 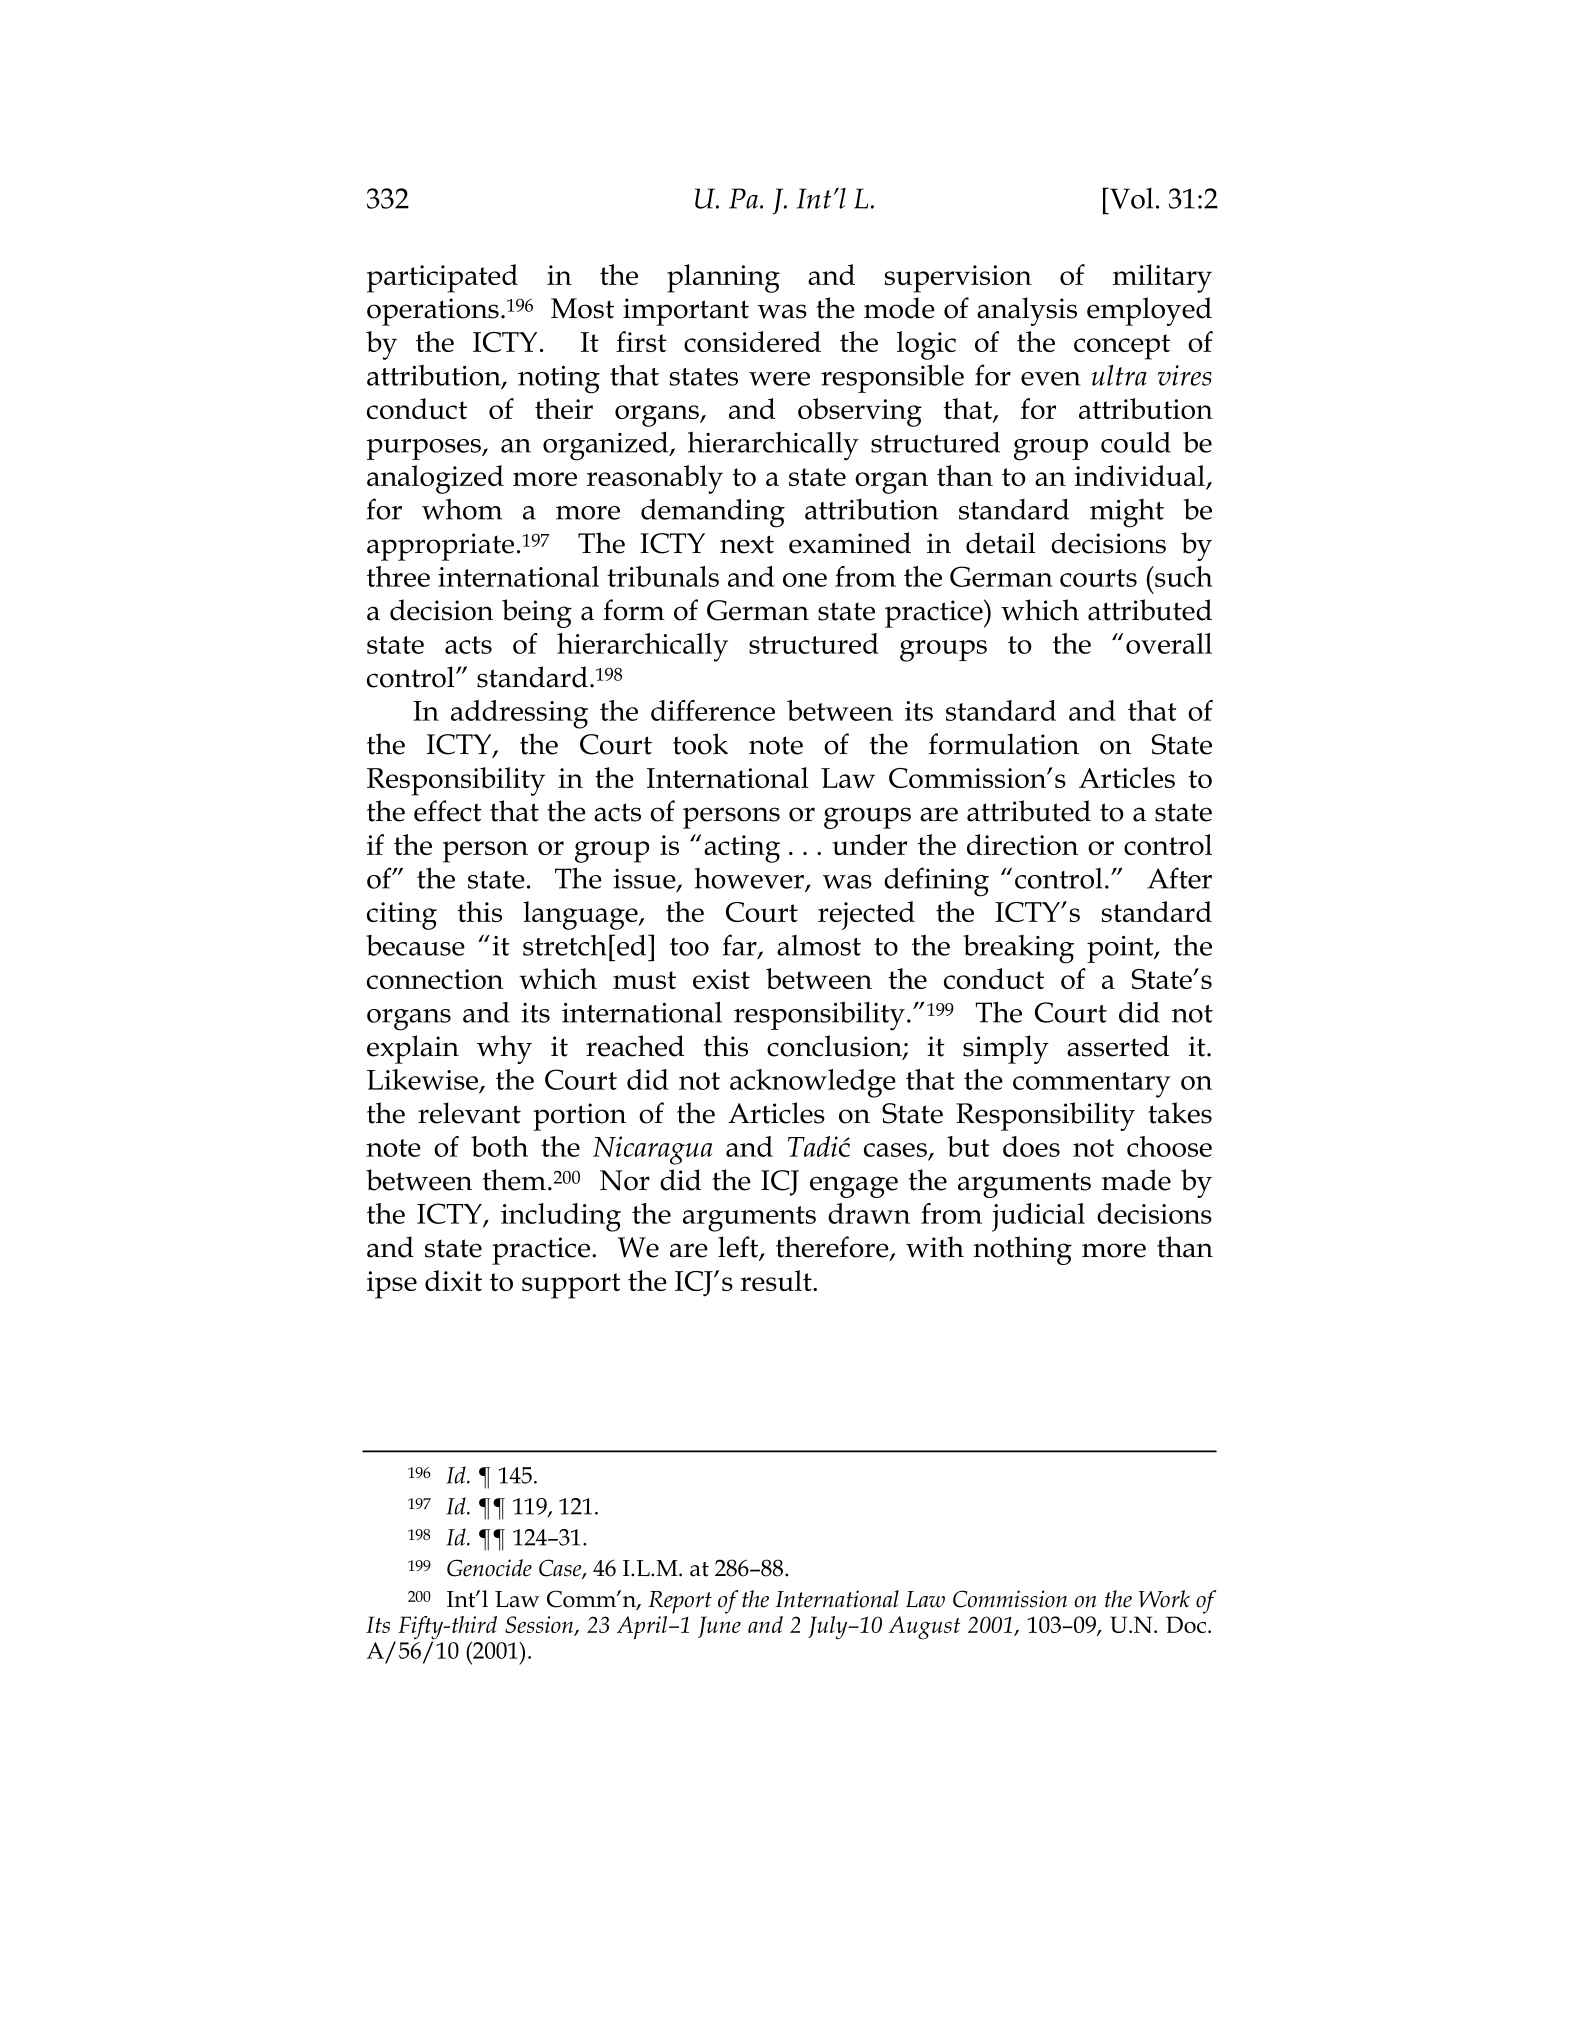 I want to click on addressing, so click(x=519, y=714).
